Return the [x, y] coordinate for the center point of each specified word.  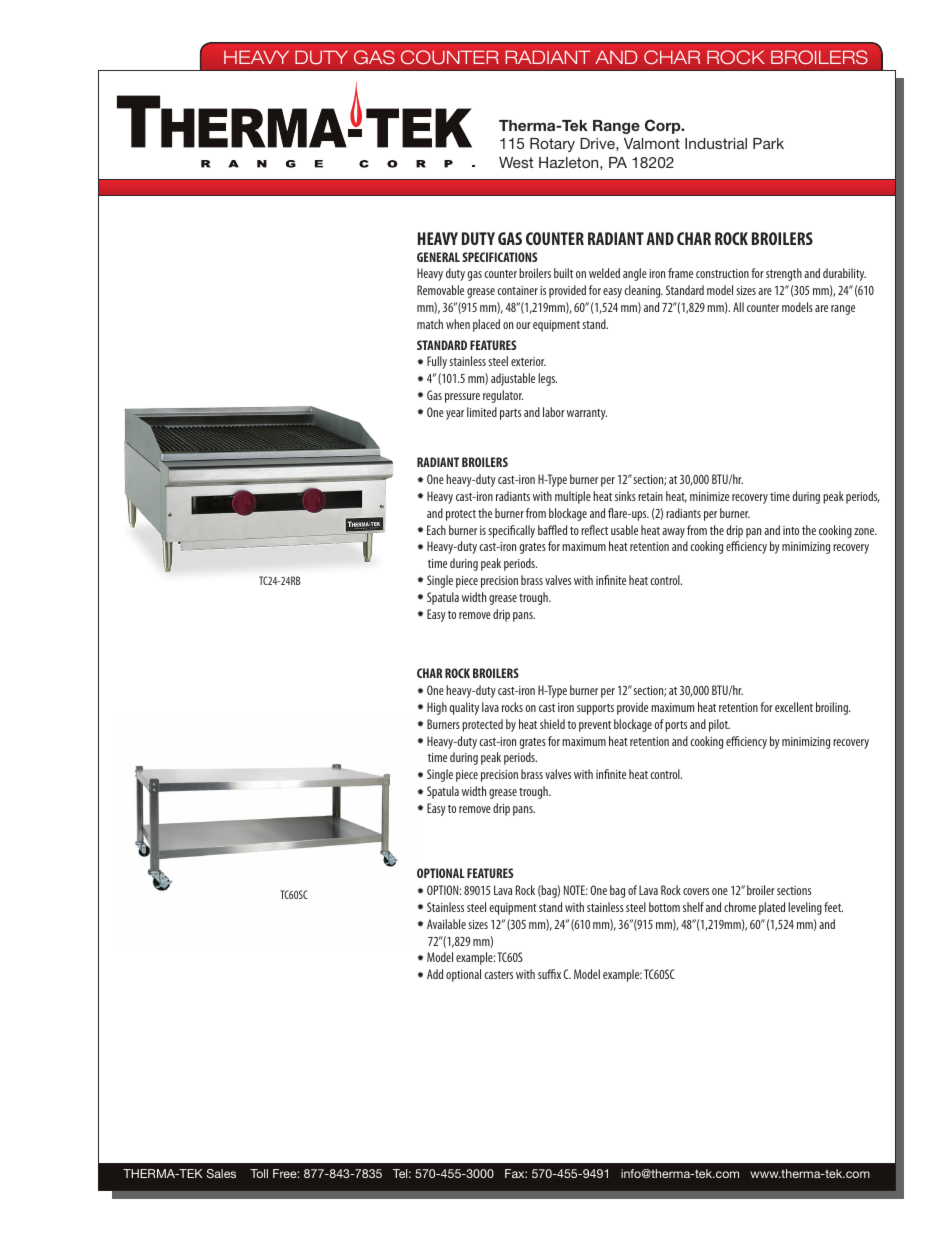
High [437, 708]
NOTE [576, 890]
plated [772, 908]
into [791, 530]
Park [768, 143]
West [516, 162]
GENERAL [438, 257]
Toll [259, 1173]
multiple [573, 497]
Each [436, 530]
